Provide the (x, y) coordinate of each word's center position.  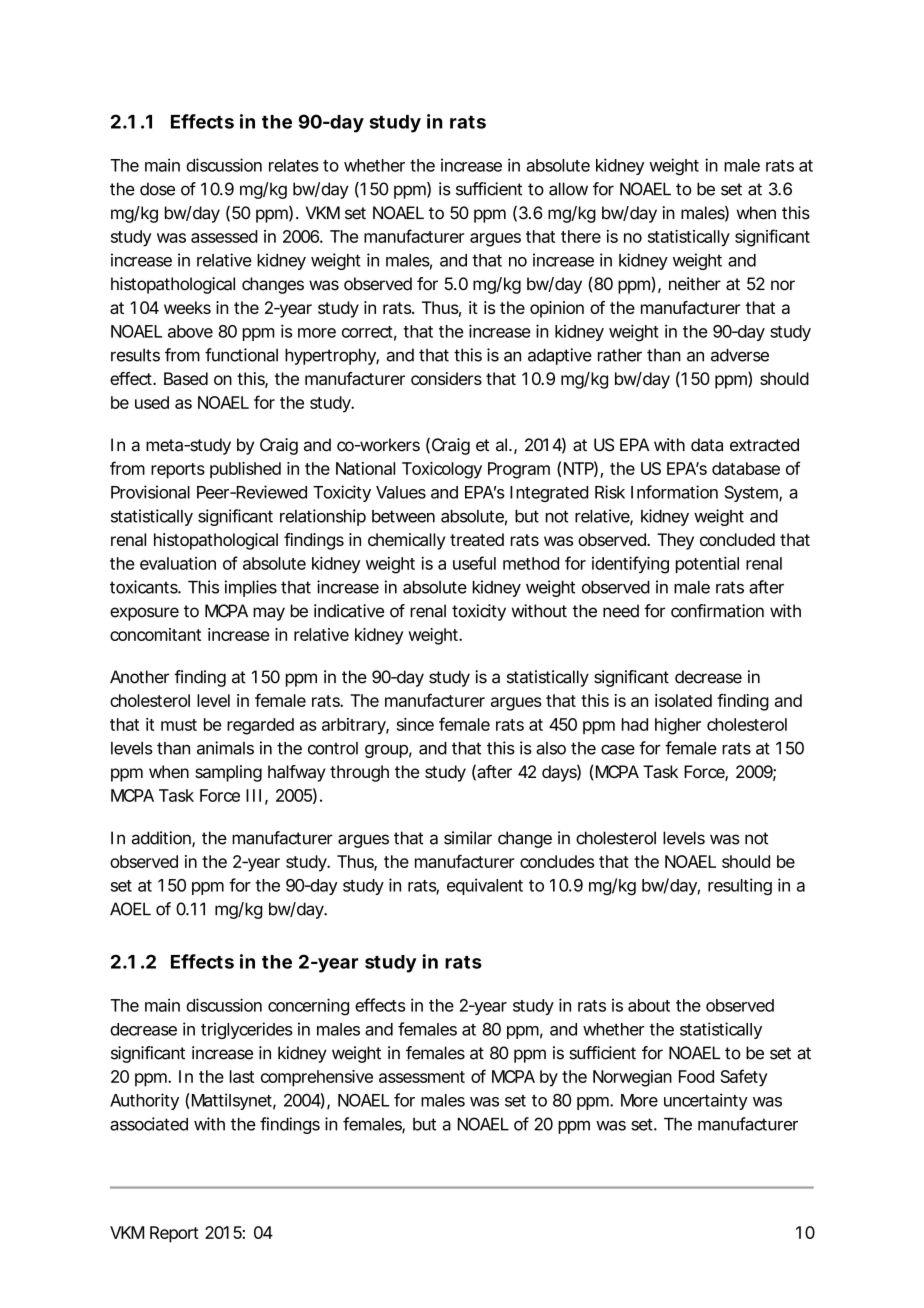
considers (446, 378)
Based (186, 378)
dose (157, 189)
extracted (764, 445)
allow (568, 189)
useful (474, 563)
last (242, 1076)
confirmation (717, 611)
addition (162, 839)
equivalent (485, 886)
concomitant (155, 634)
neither (695, 284)
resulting (740, 886)
